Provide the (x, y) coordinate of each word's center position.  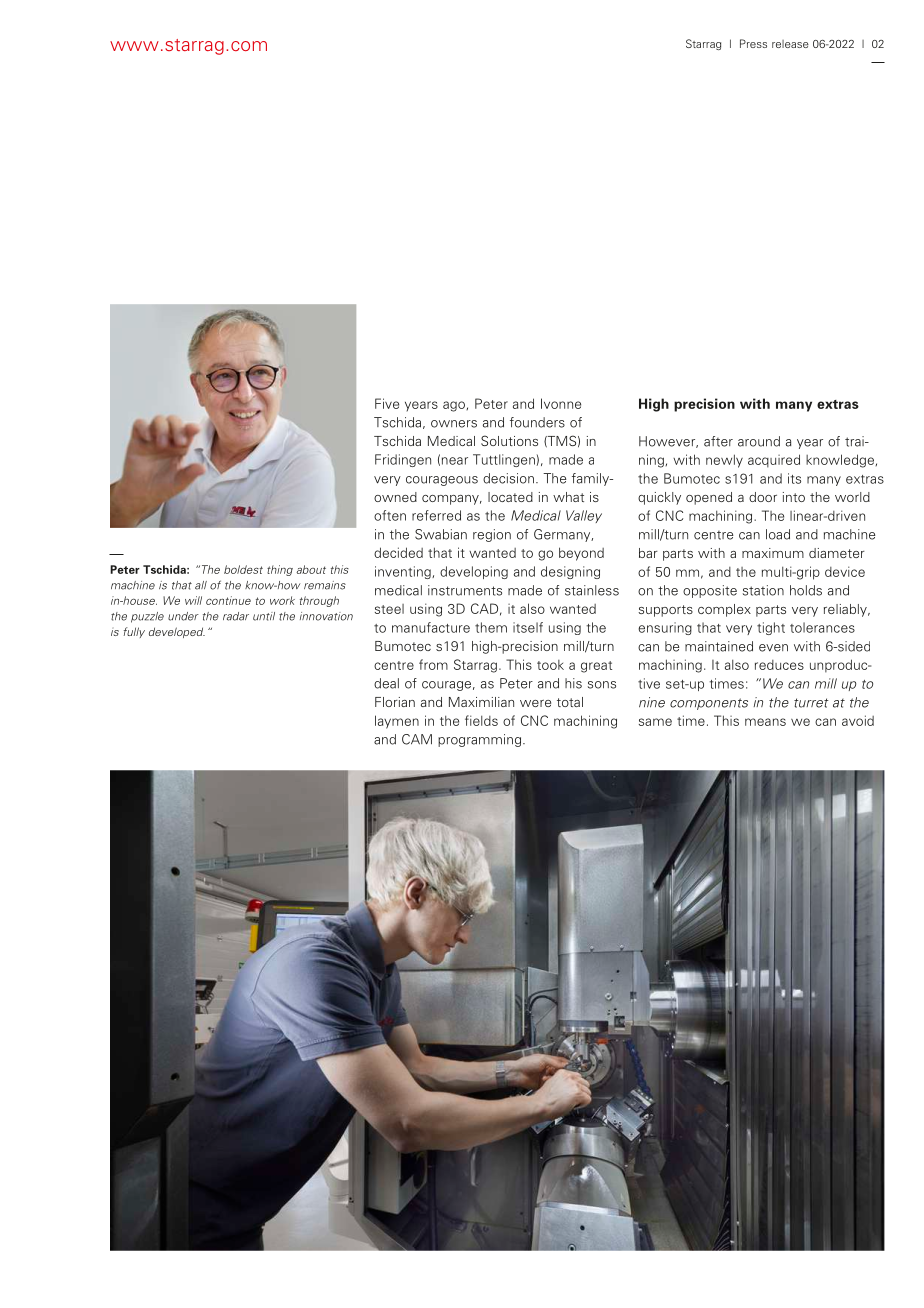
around (759, 441)
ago (455, 406)
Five (387, 403)
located (510, 497)
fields (481, 720)
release (790, 44)
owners (454, 424)
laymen (397, 722)
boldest (243, 569)
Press (753, 43)
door (763, 497)
